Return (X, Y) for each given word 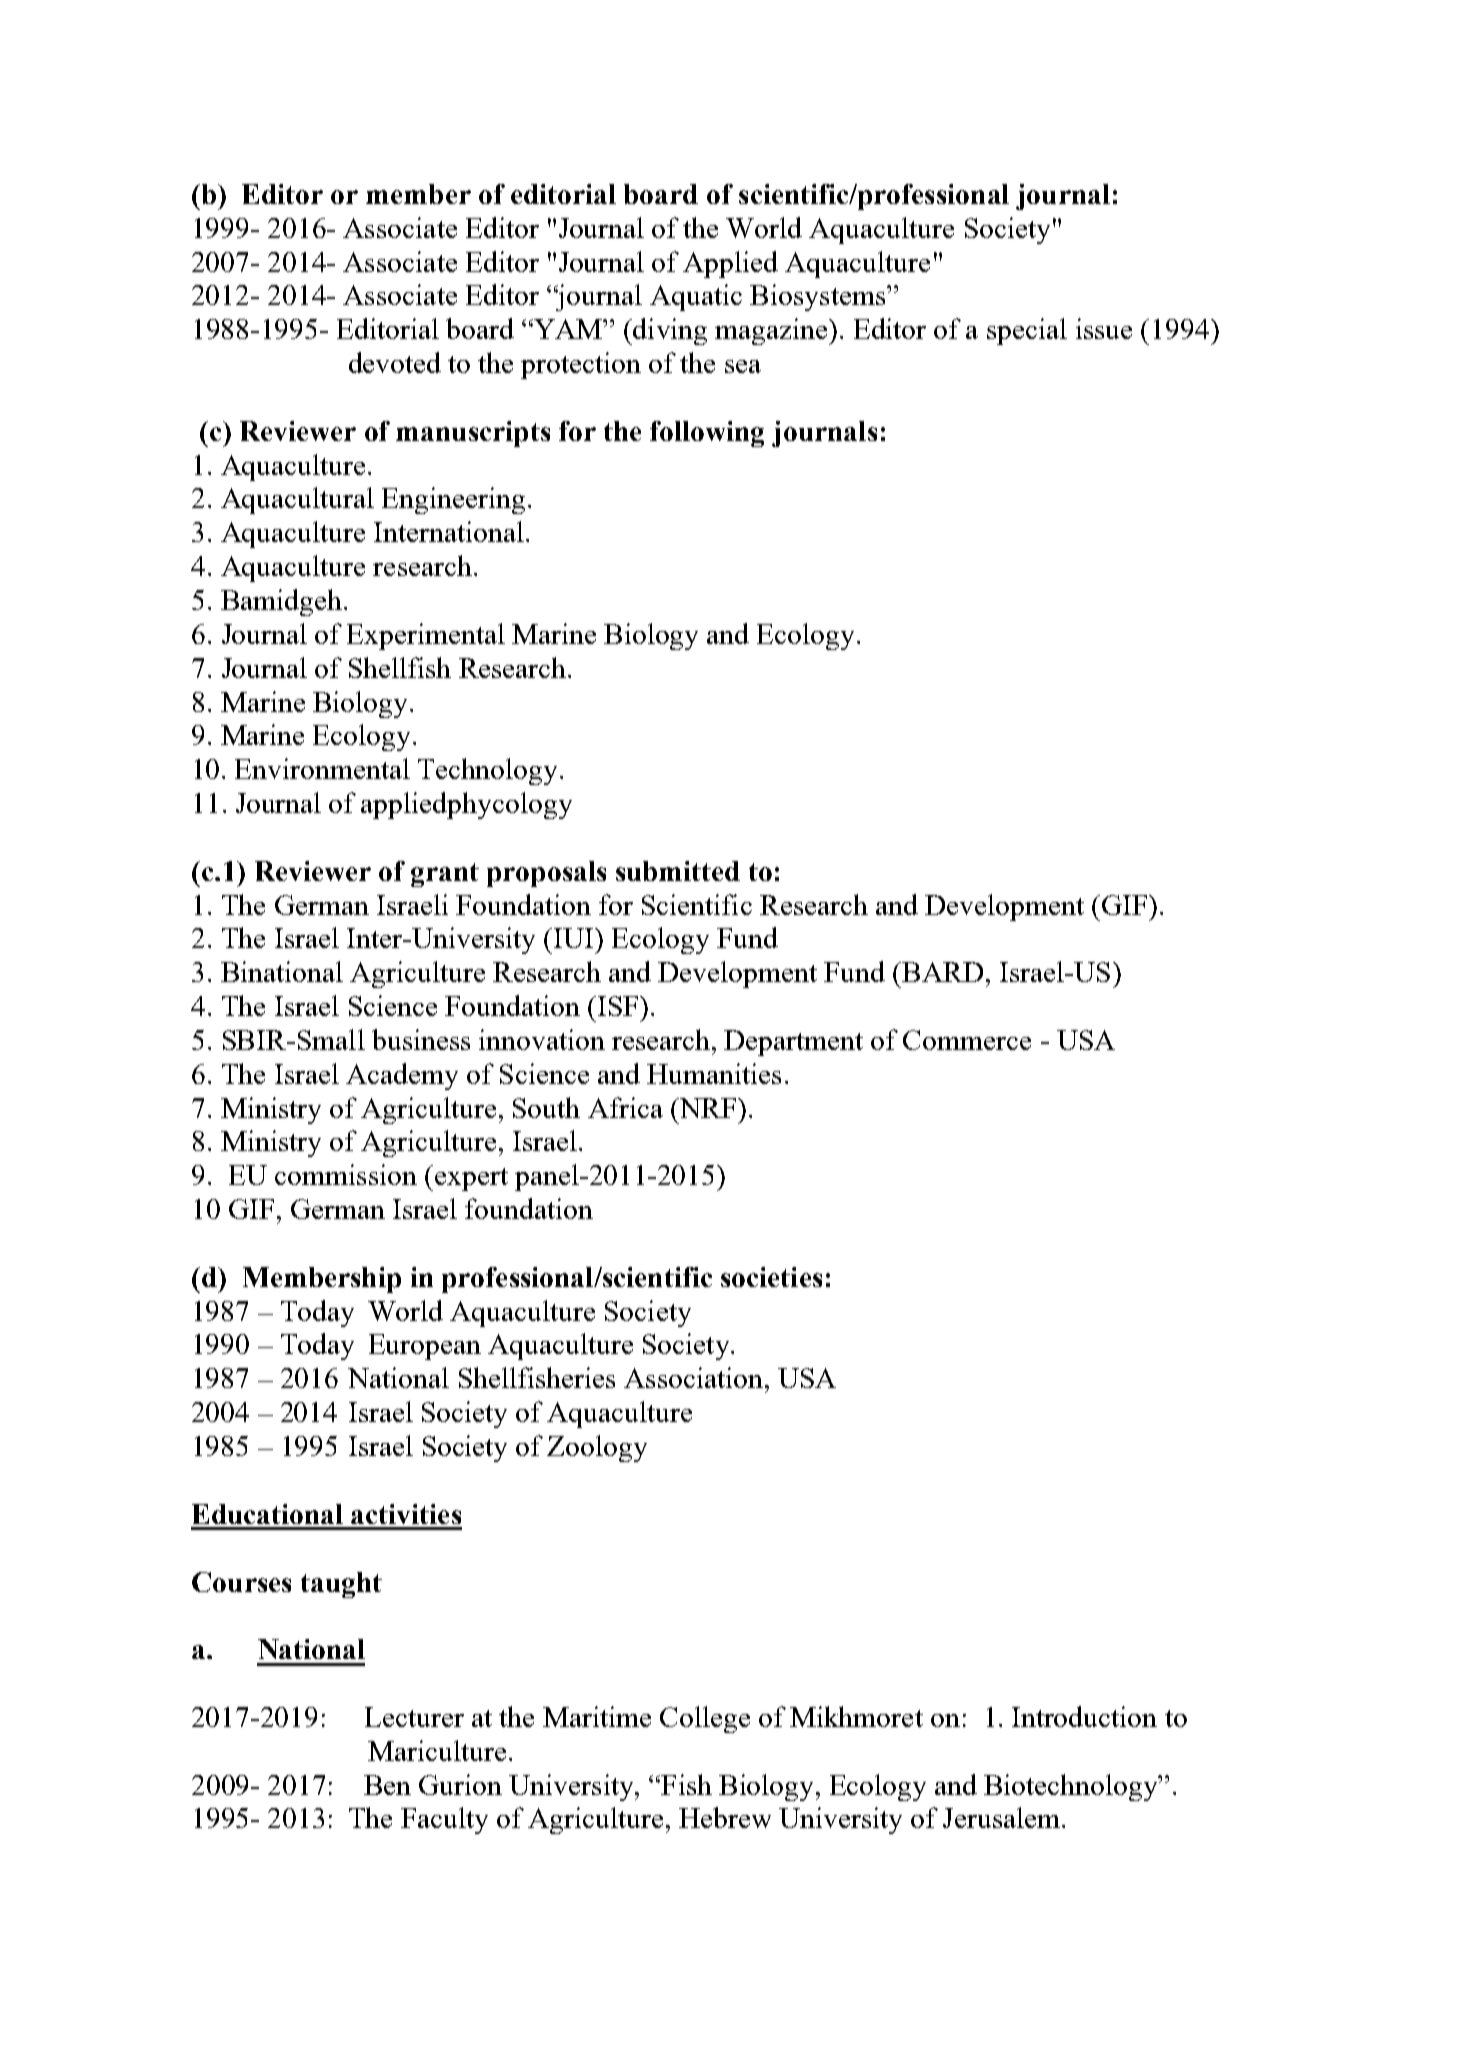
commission (346, 1174)
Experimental (426, 636)
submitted (678, 871)
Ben (387, 1785)
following (707, 434)
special (1027, 331)
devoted (395, 362)
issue (1104, 328)
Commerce (967, 1040)
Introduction (1084, 1716)
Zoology (597, 1448)
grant (445, 875)
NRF (708, 1108)
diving (669, 331)
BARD (941, 972)
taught (341, 1585)
